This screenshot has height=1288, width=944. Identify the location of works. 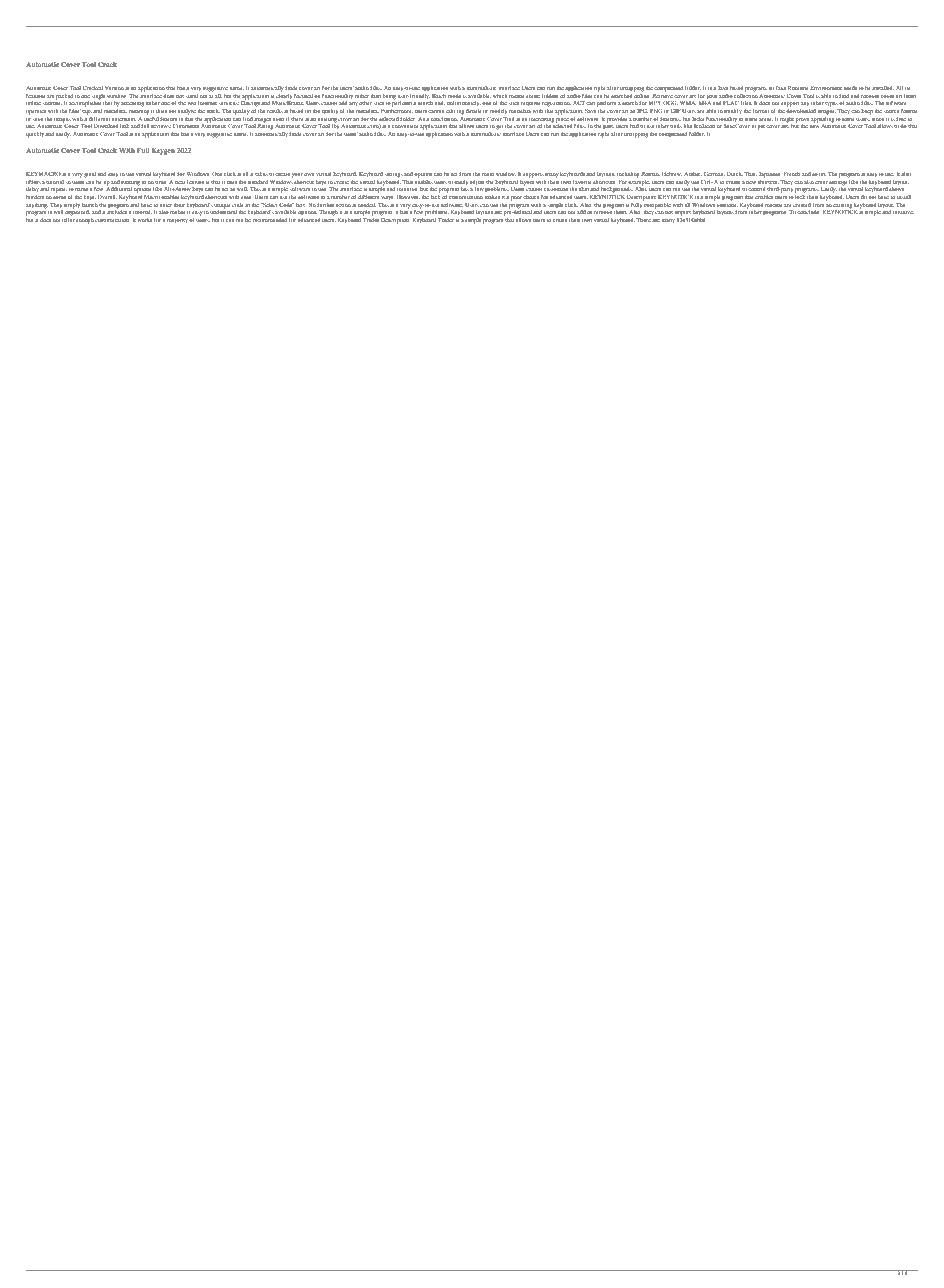
(145, 220).
